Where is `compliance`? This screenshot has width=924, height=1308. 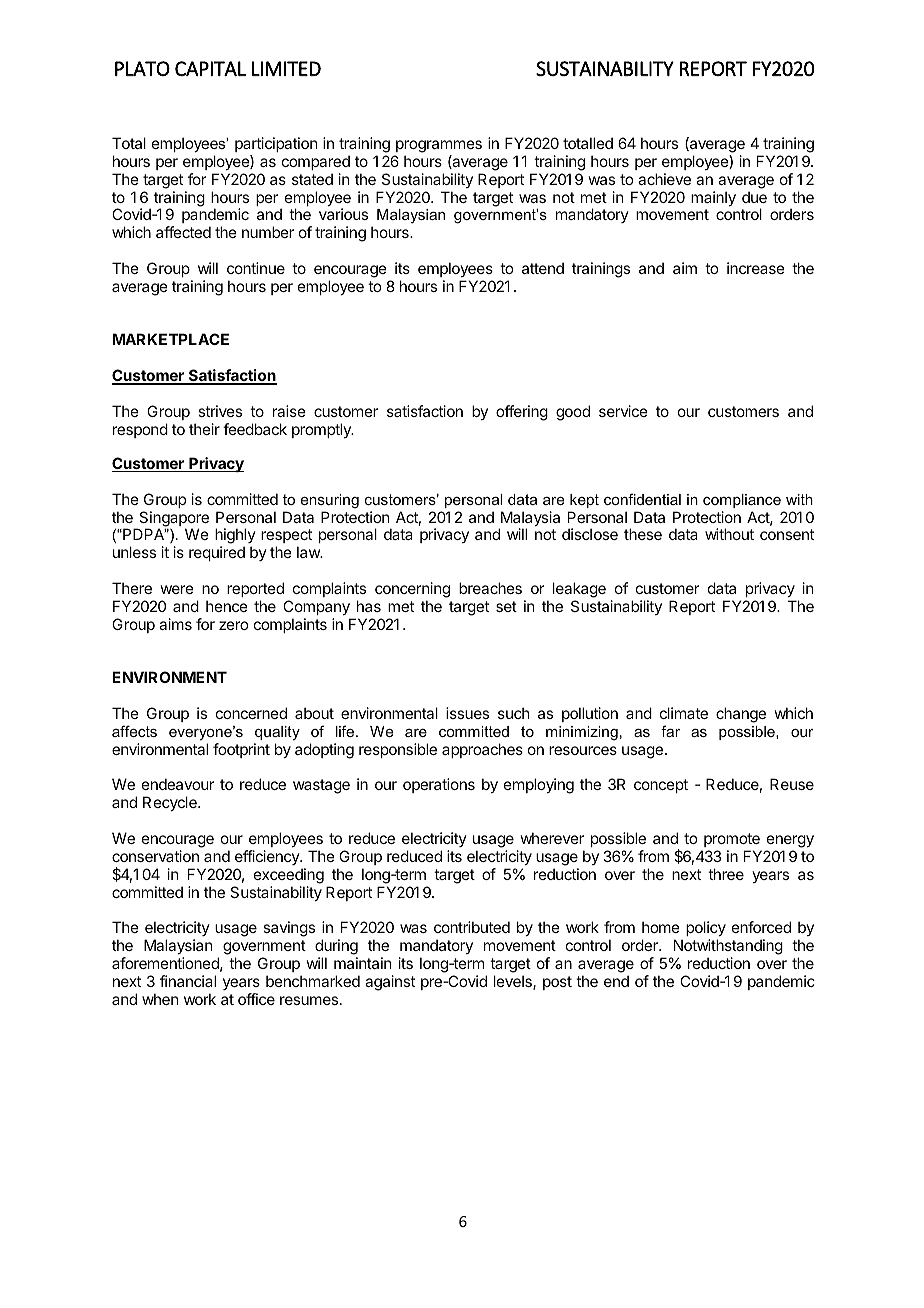
compliance is located at coordinates (742, 501).
